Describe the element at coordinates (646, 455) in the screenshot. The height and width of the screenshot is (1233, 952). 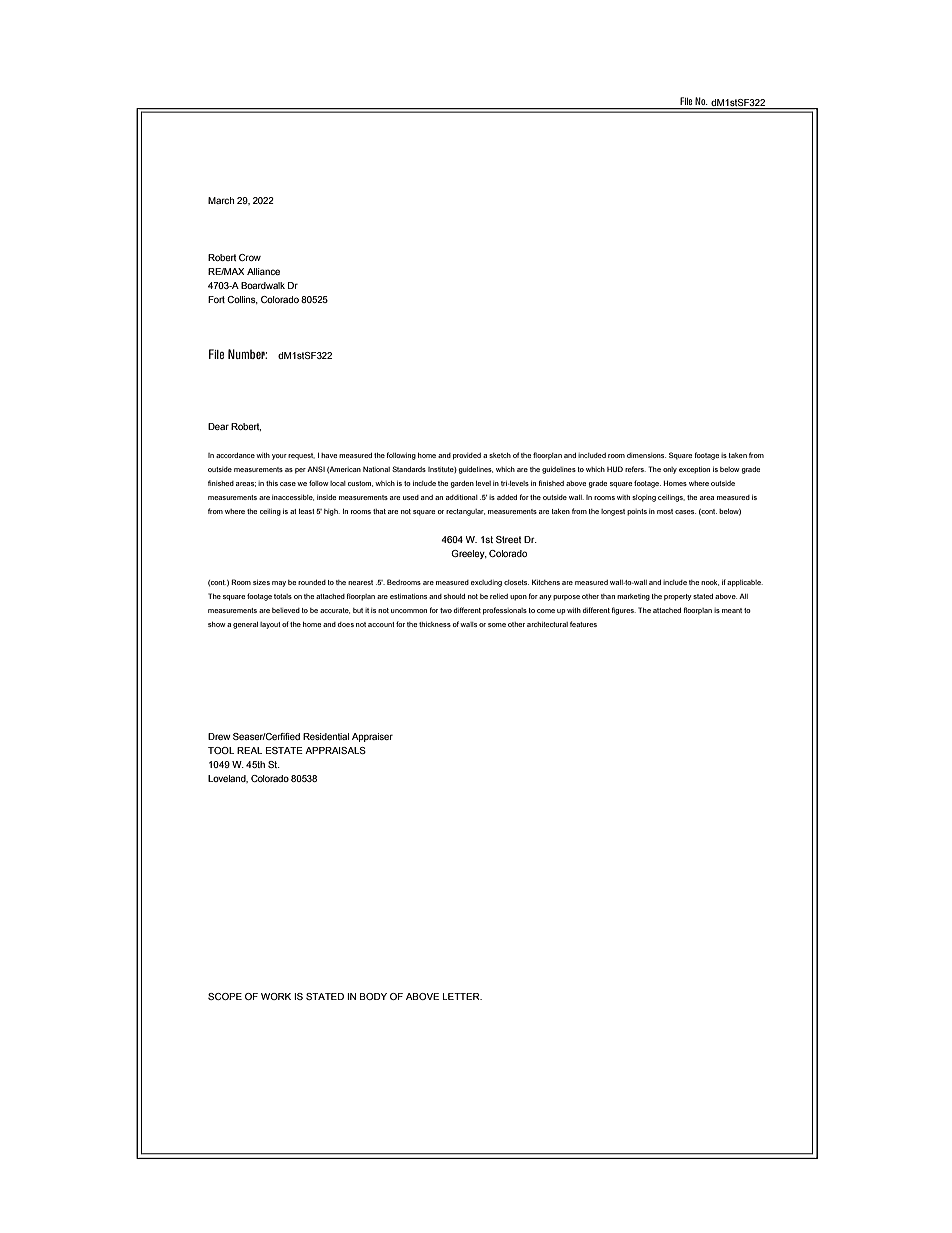
I see `dimensions` at that location.
